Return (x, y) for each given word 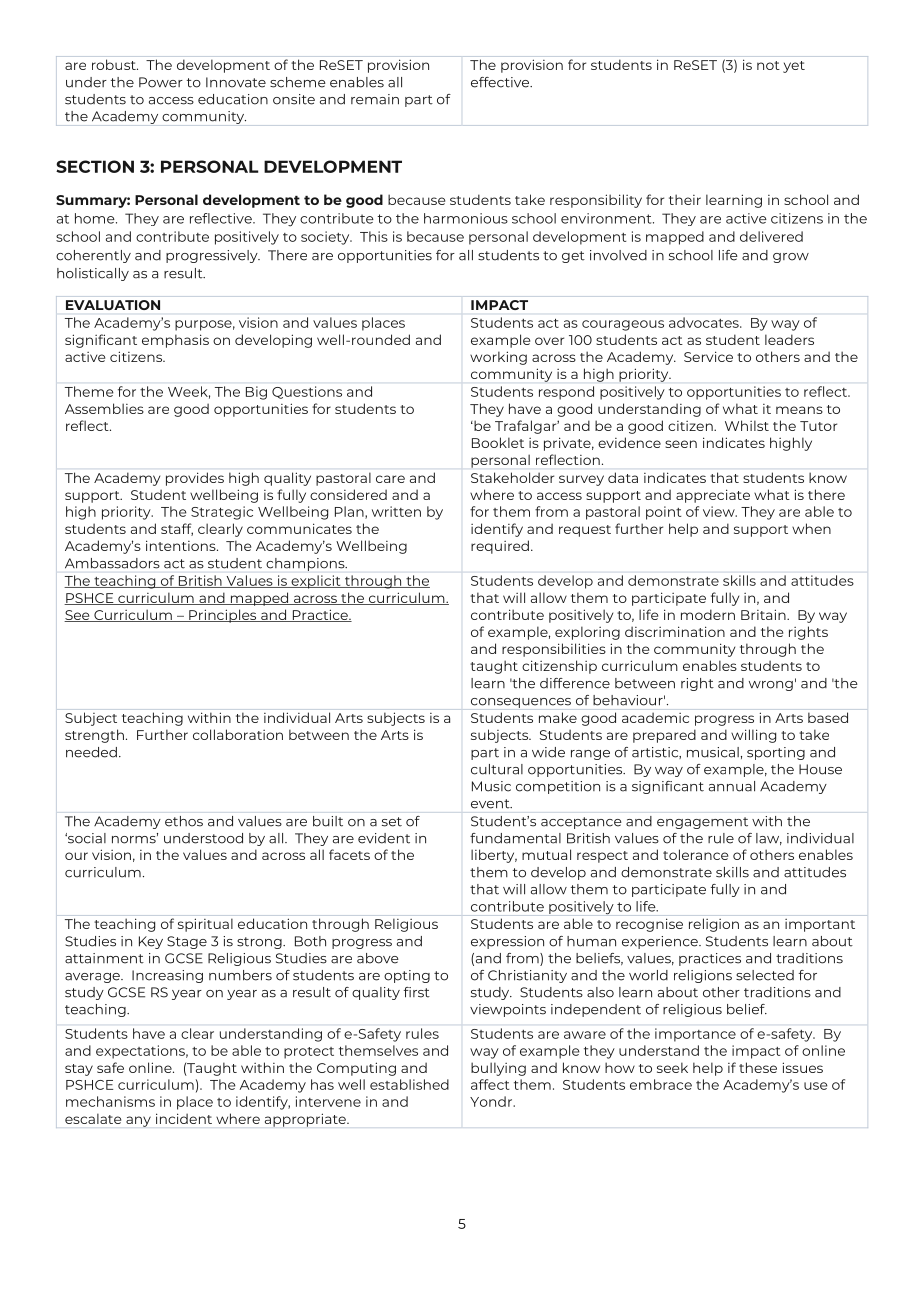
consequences (521, 703)
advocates (705, 322)
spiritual (205, 925)
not (768, 65)
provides (195, 479)
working (498, 358)
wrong (771, 686)
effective (501, 82)
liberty (494, 856)
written (396, 511)
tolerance (695, 854)
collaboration (238, 734)
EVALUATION (113, 305)
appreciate (713, 496)
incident (184, 1118)
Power (161, 82)
